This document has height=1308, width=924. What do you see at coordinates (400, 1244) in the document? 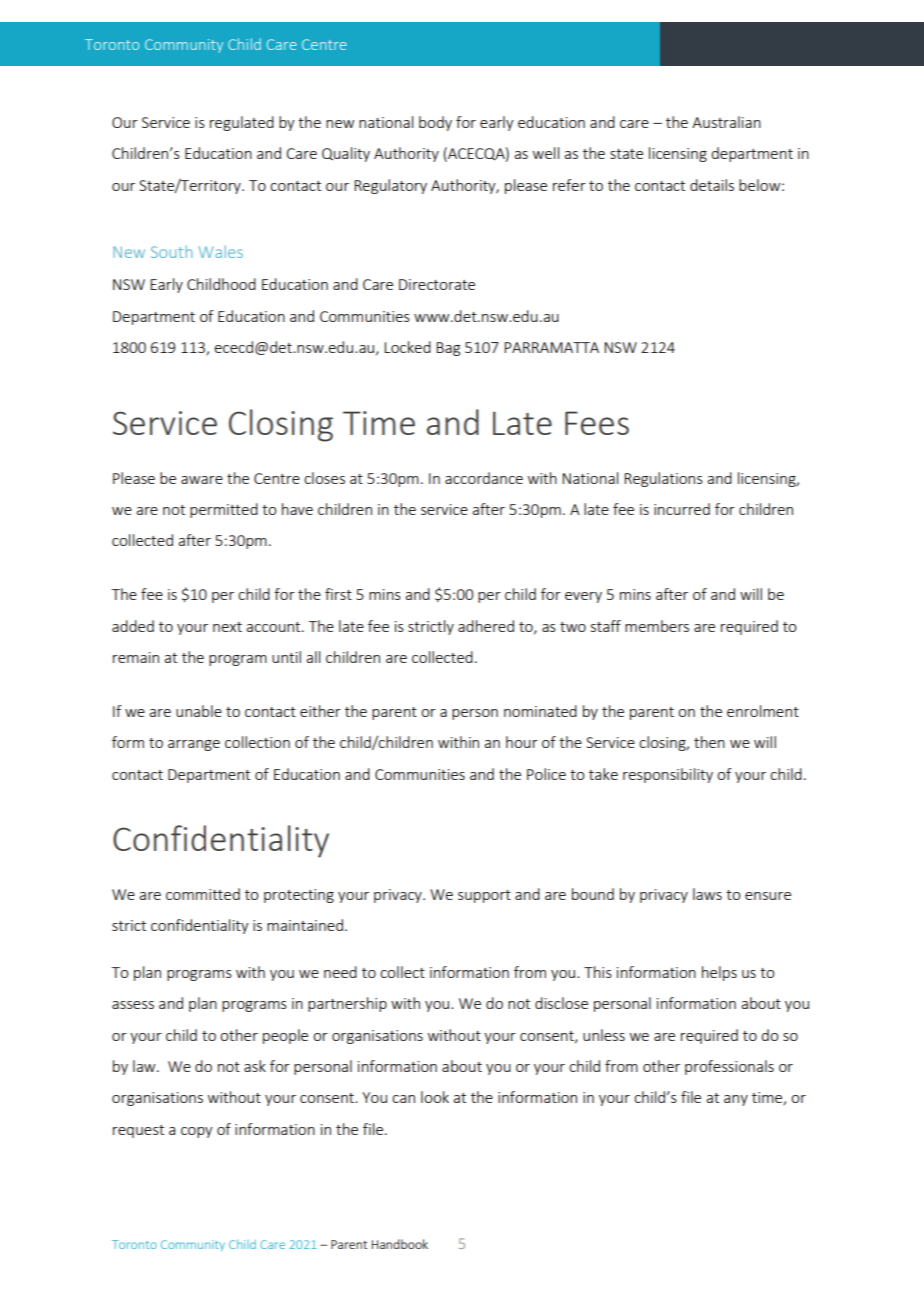
I see `Handbook` at bounding box center [400, 1244].
